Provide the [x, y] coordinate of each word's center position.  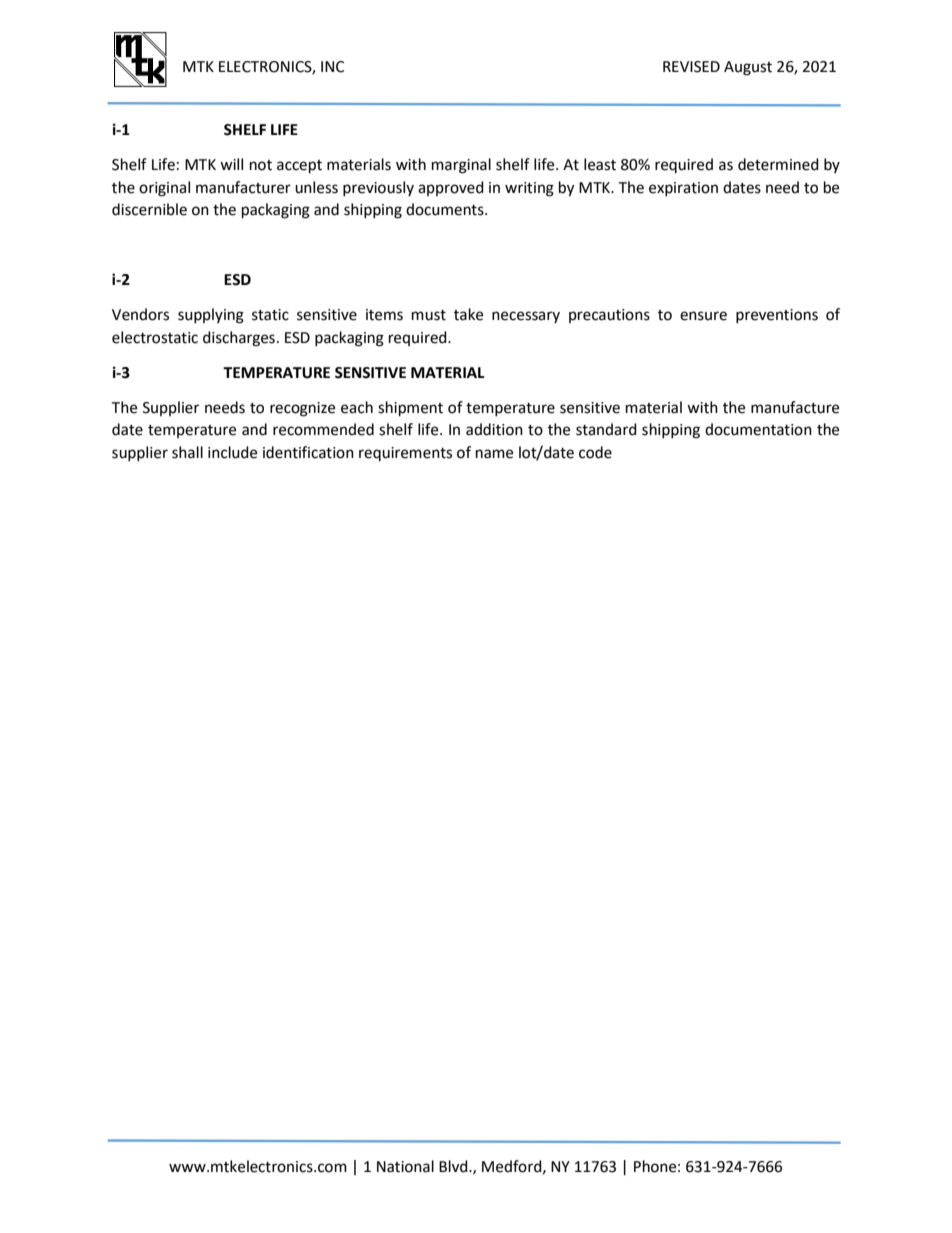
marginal [461, 166]
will [231, 164]
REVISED [691, 67]
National [405, 1166]
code [595, 452]
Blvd [454, 1166]
